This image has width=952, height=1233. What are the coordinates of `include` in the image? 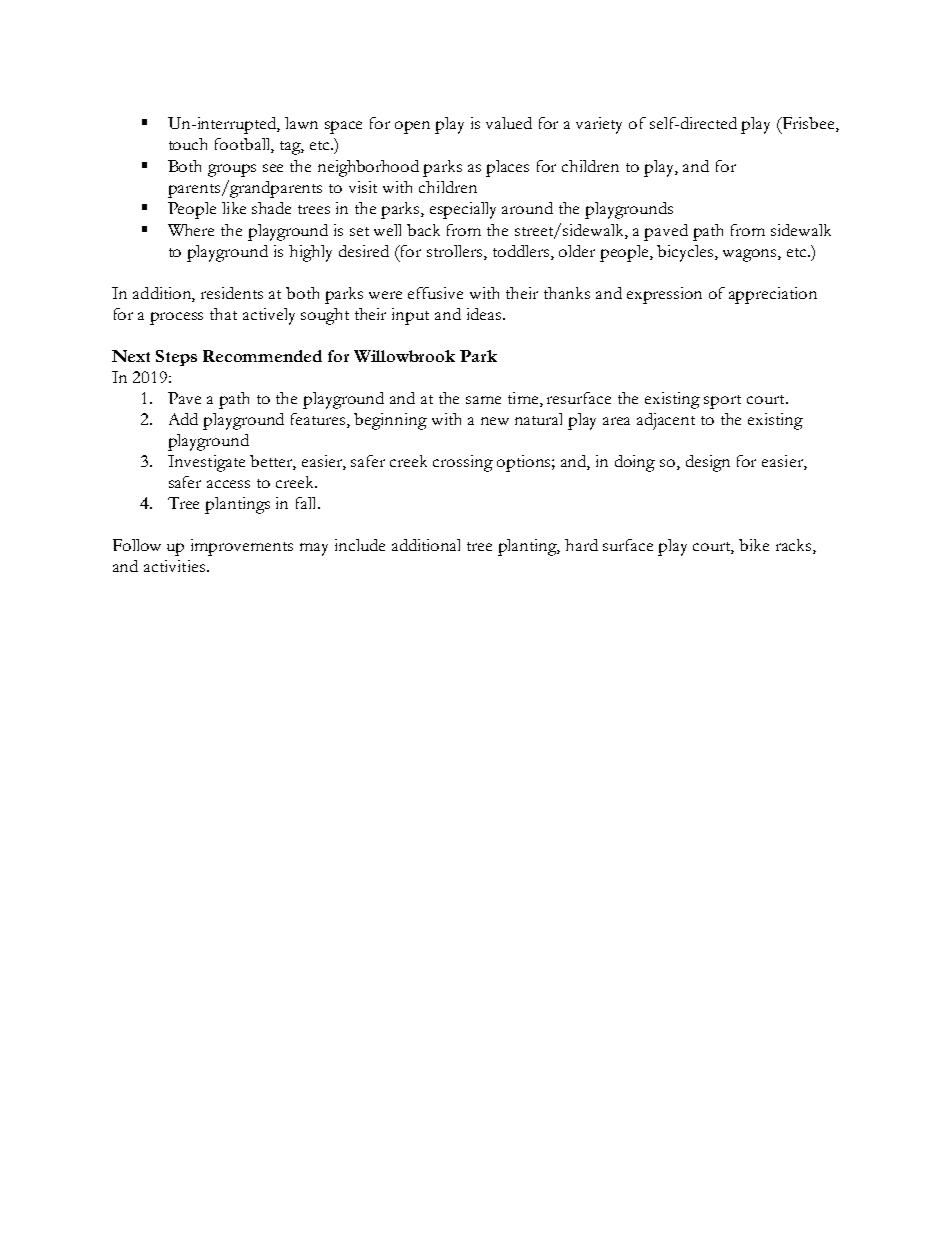 It's located at (360, 545).
